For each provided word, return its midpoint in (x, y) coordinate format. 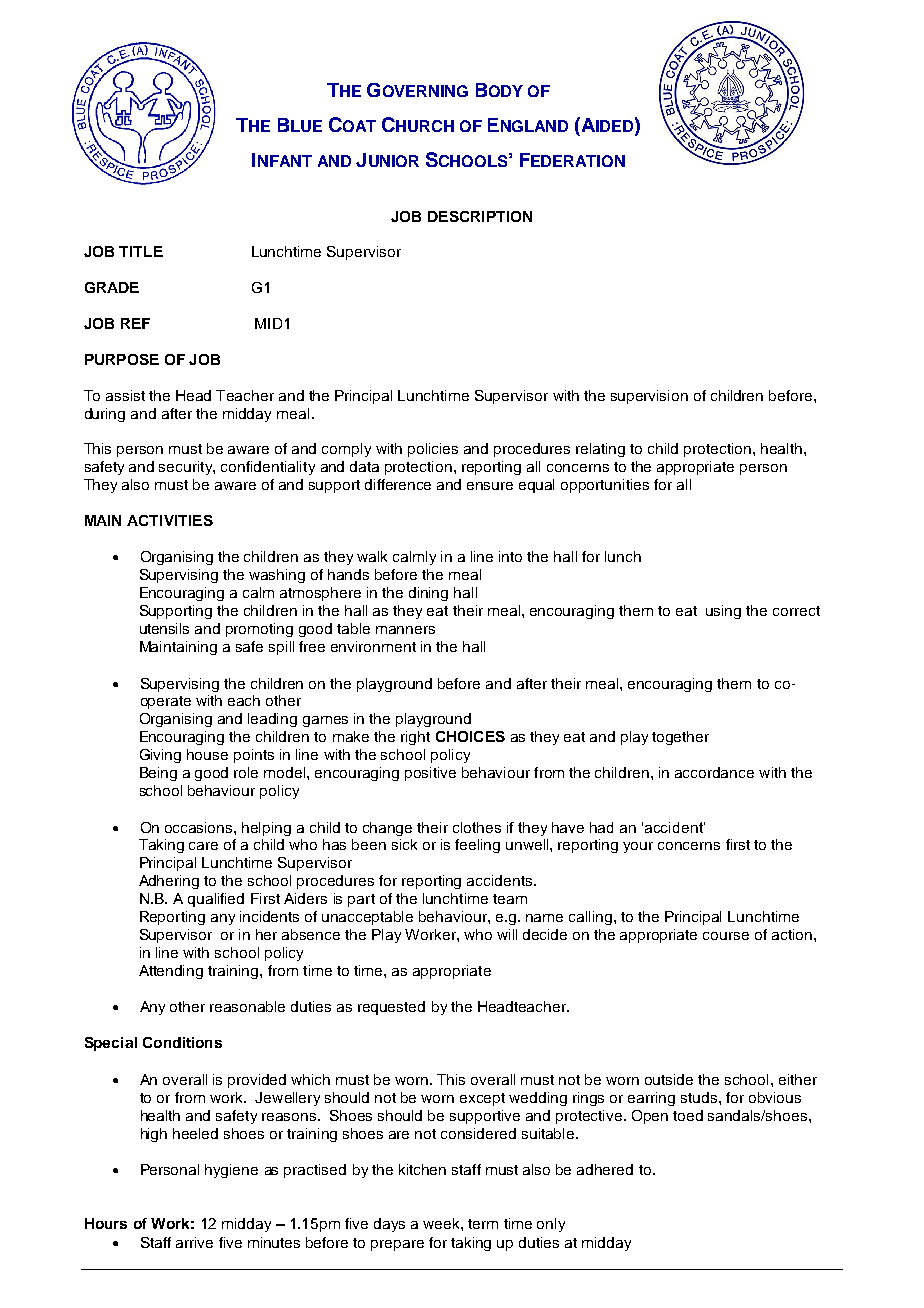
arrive (194, 1242)
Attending (171, 972)
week (442, 1223)
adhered (605, 1169)
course (726, 936)
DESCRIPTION (480, 216)
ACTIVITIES (170, 520)
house (207, 754)
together (680, 738)
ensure (490, 486)
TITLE (141, 251)
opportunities (605, 486)
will (507, 934)
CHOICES (470, 736)
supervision (649, 397)
